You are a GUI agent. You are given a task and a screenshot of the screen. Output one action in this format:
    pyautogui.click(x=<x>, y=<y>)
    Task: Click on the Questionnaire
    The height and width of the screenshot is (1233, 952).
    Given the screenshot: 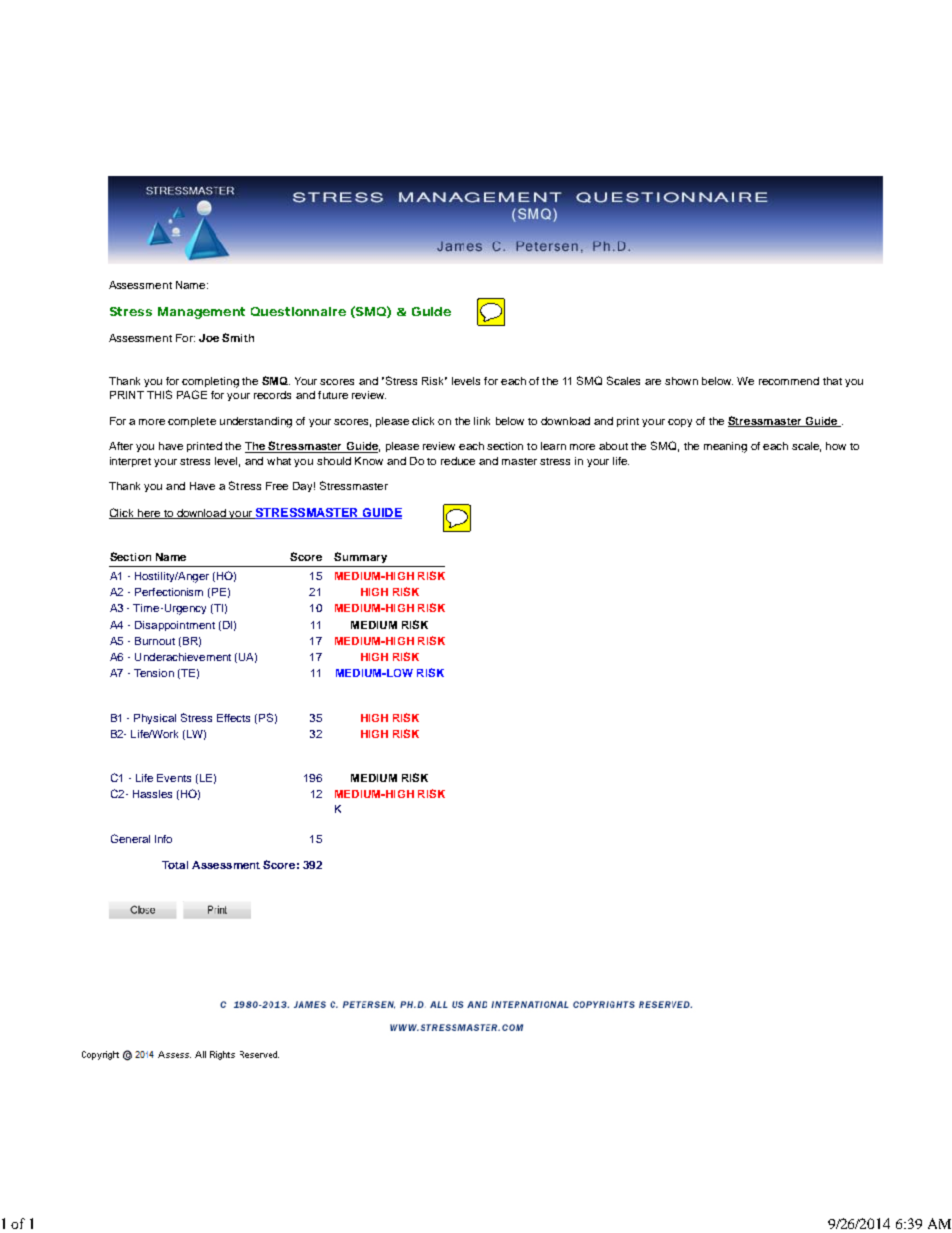 What is the action you would take?
    pyautogui.click(x=298, y=311)
